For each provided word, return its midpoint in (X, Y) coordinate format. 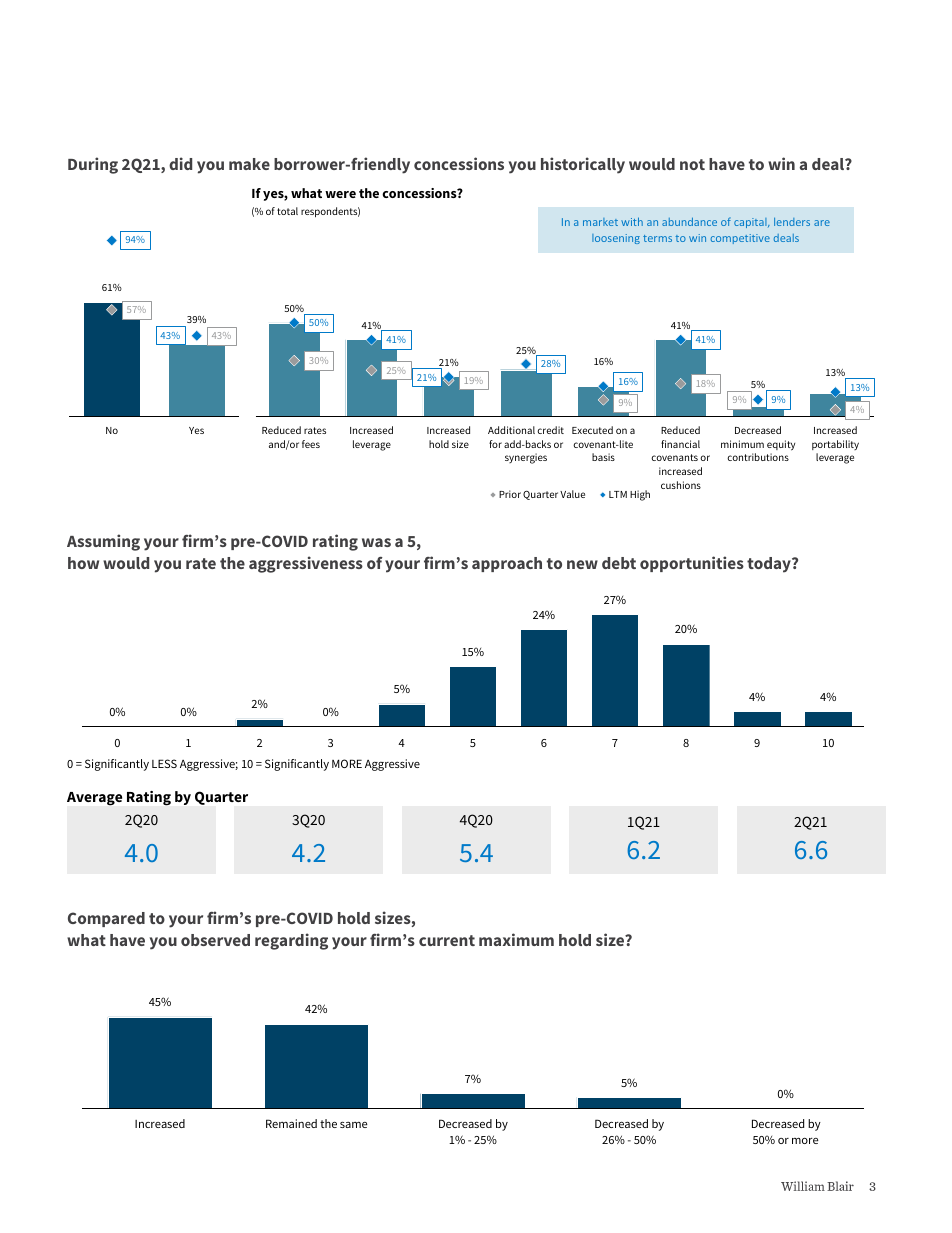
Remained (291, 1123)
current (447, 940)
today (770, 565)
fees (311, 444)
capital (751, 223)
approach (507, 564)
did (180, 163)
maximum (516, 939)
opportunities (692, 564)
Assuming (103, 542)
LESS (164, 763)
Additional (511, 430)
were (340, 194)
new (582, 564)
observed (215, 940)
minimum (742, 444)
